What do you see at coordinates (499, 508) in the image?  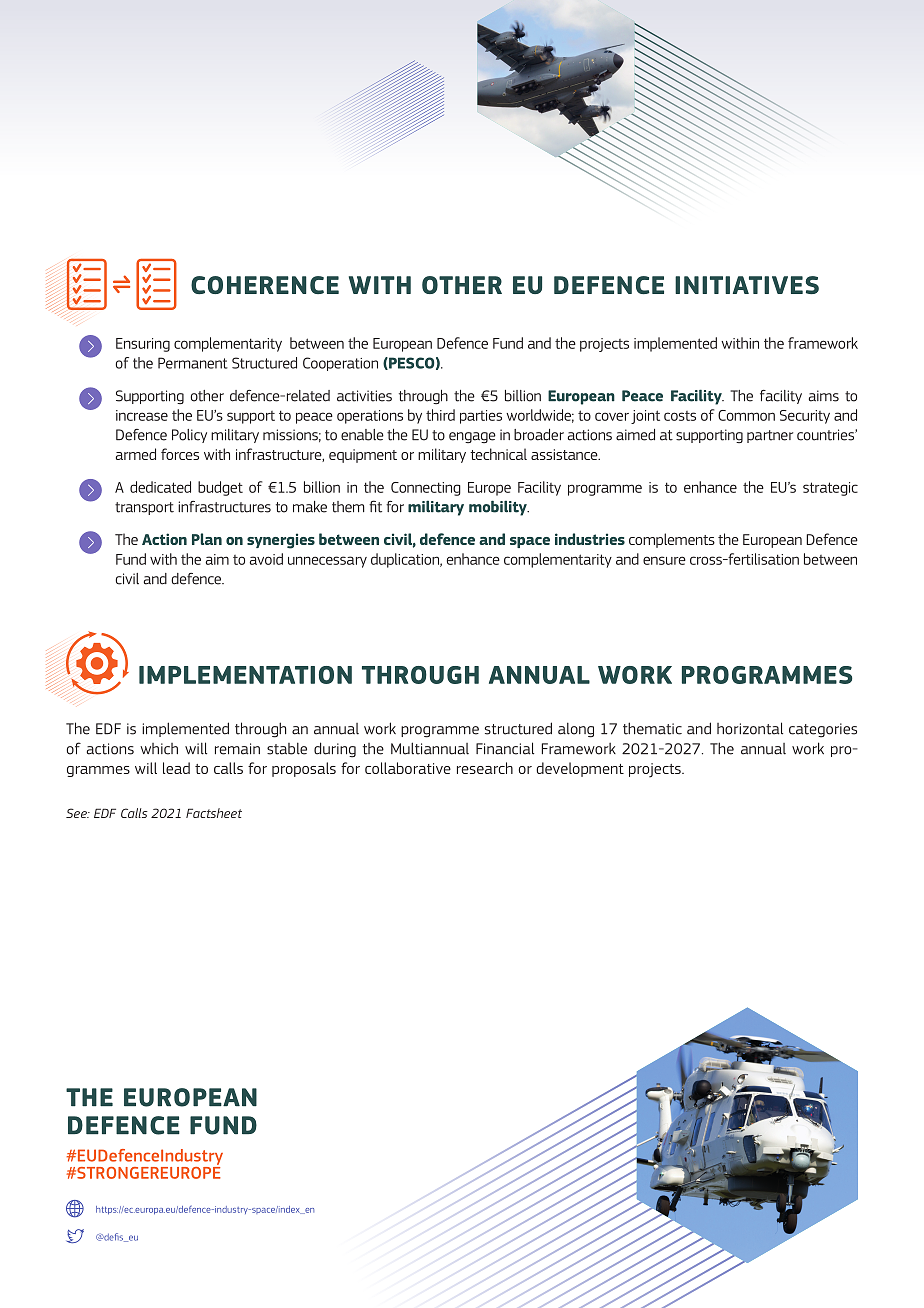 I see `mobility` at bounding box center [499, 508].
